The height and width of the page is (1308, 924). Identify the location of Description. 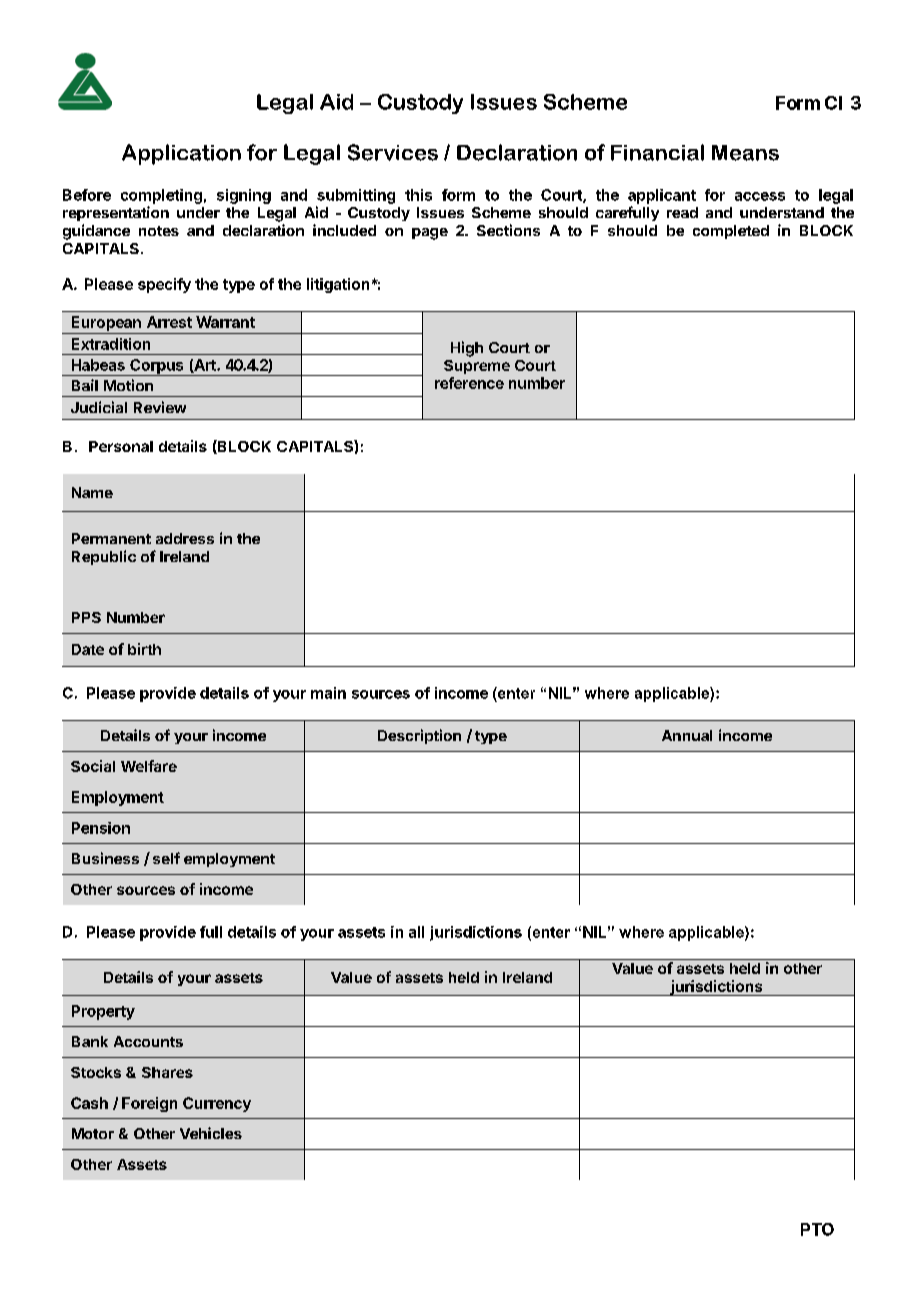
(419, 736).
